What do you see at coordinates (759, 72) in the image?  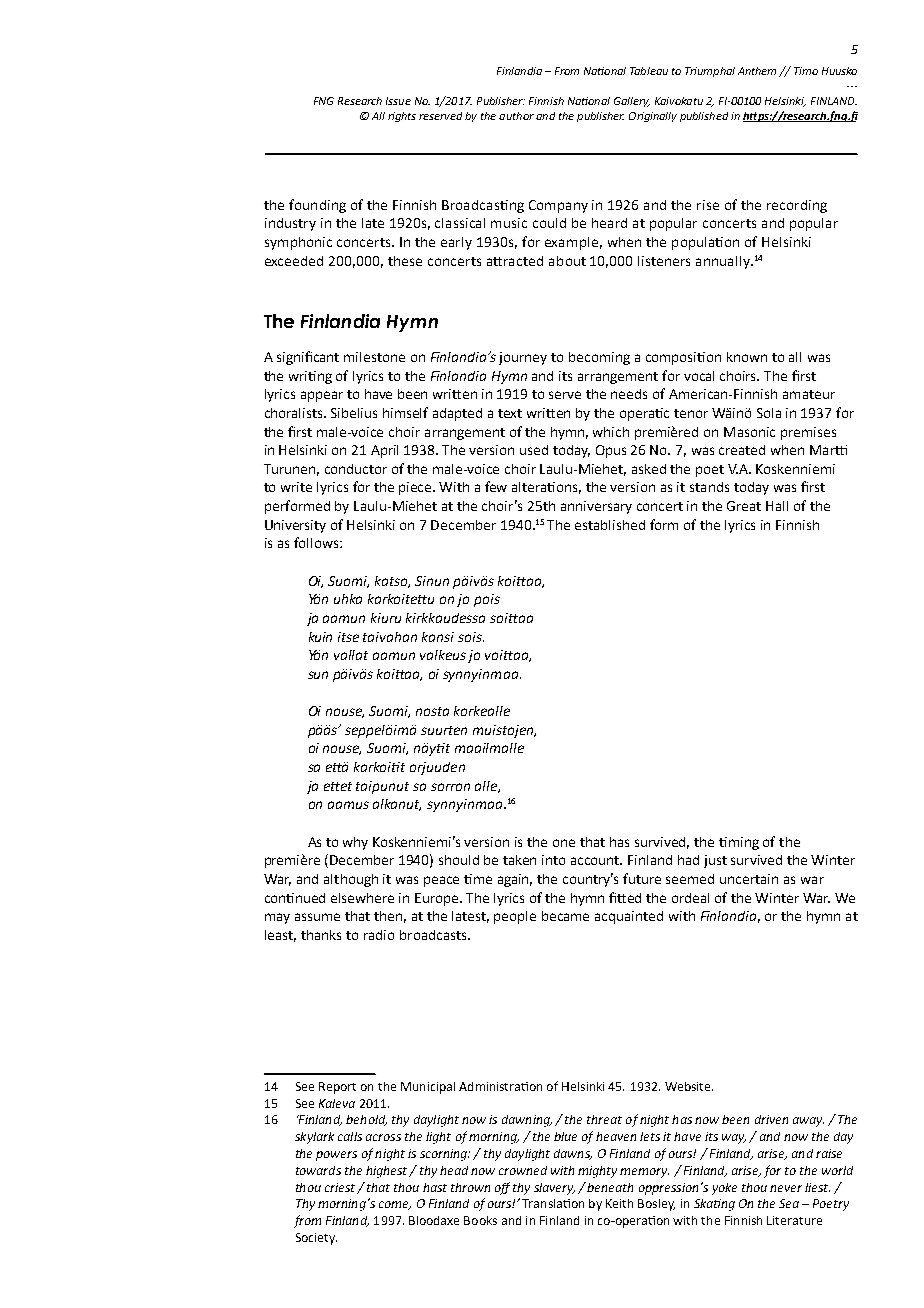 I see `Anthem` at bounding box center [759, 72].
